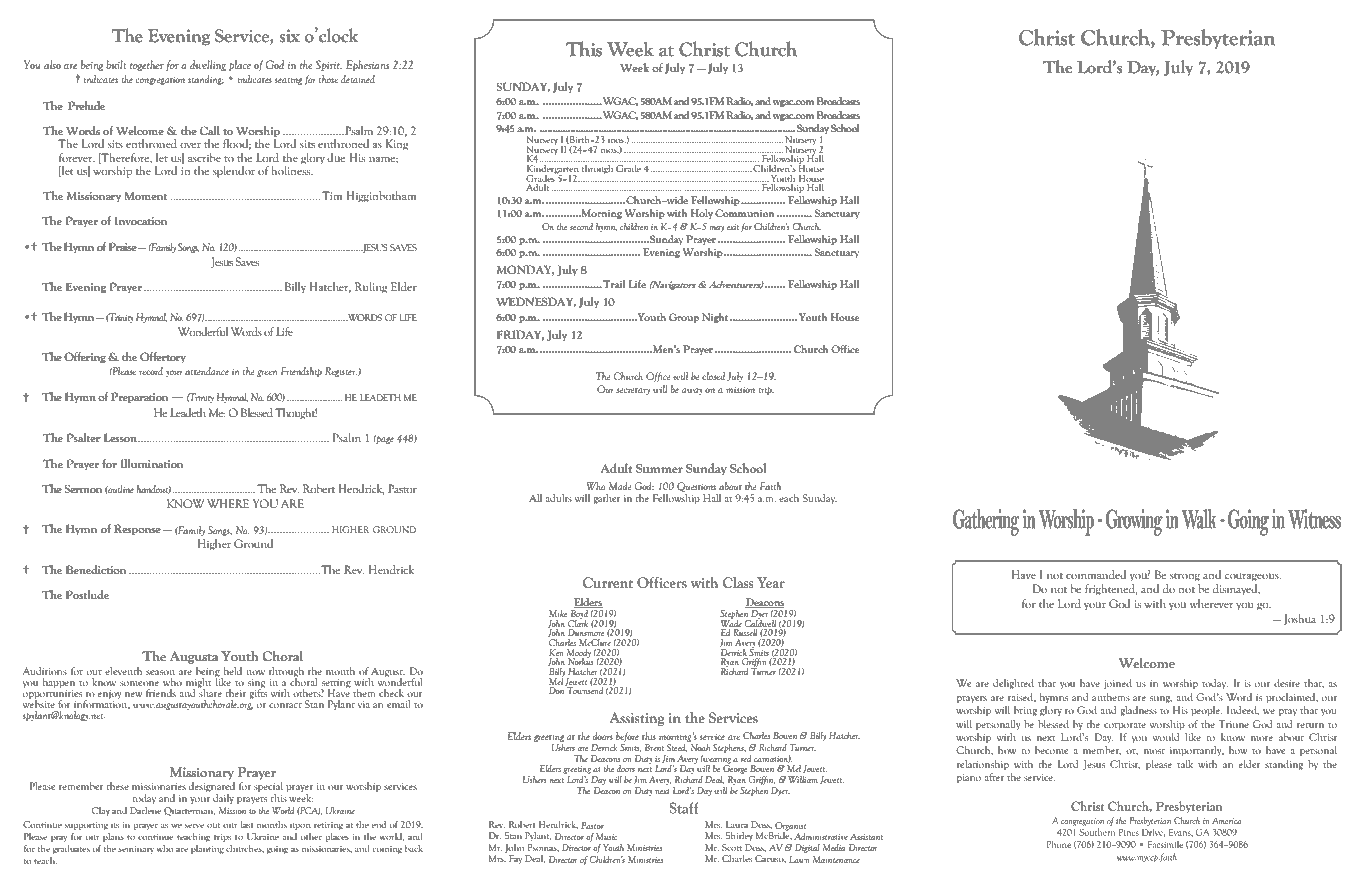 Image resolution: width=1372 pixels, height=887 pixels. What do you see at coordinates (580, 614) in the page?
I see `Boyd` at bounding box center [580, 614].
